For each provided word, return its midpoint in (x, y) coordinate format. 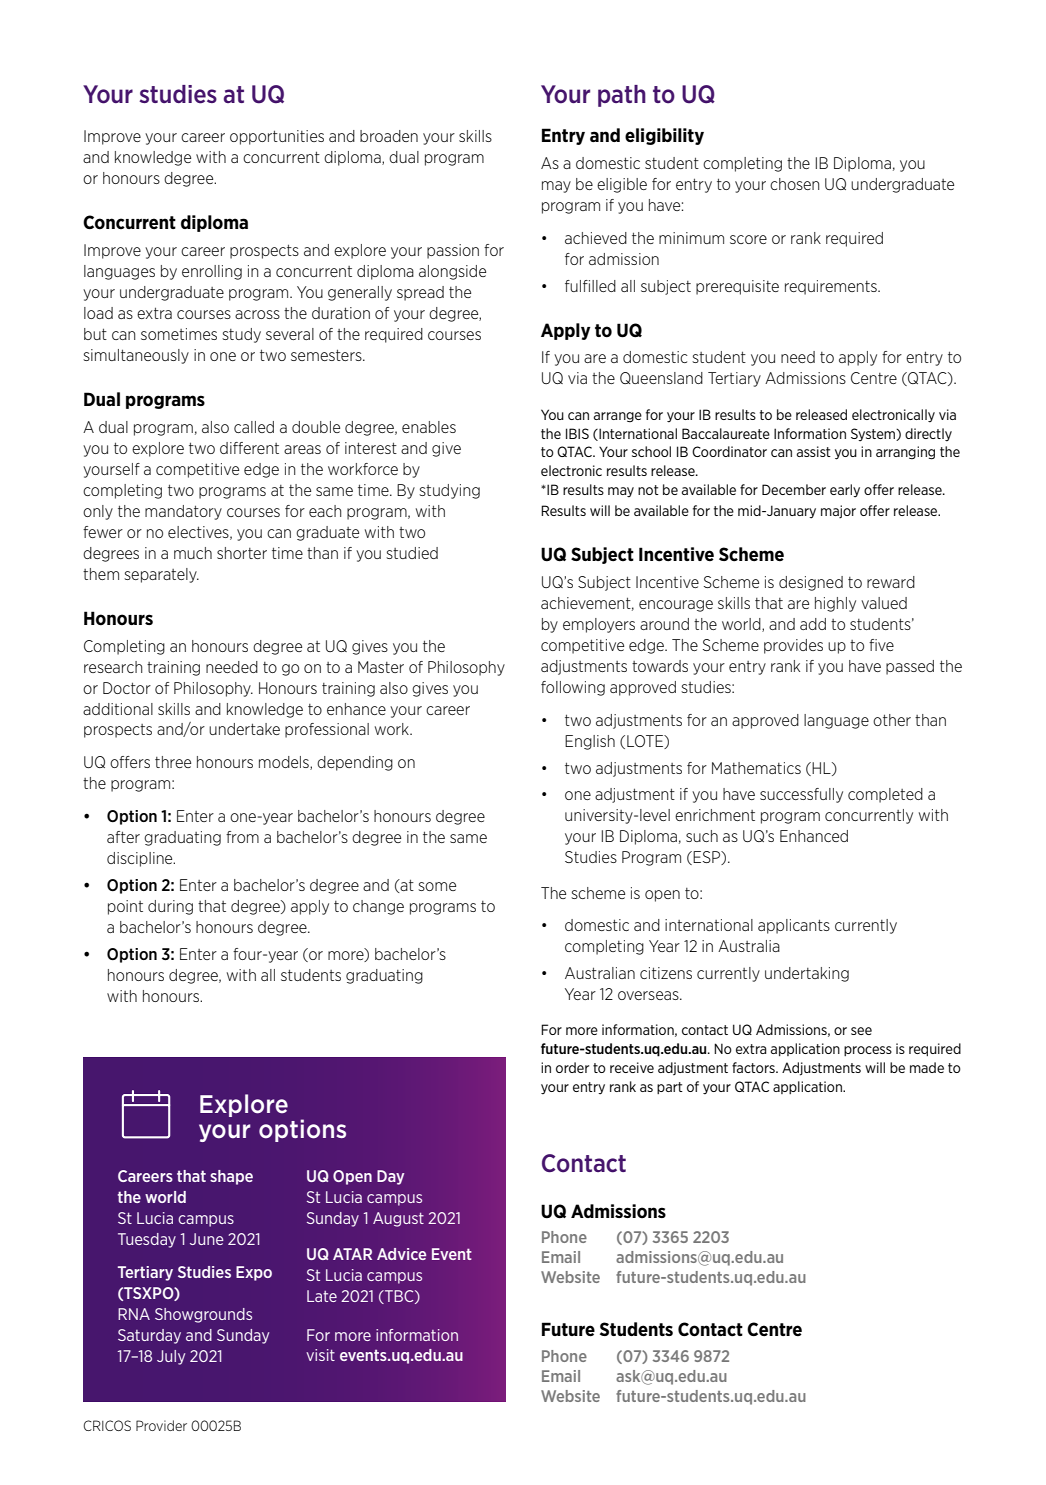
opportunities (277, 137)
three (173, 762)
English (590, 742)
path (622, 96)
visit (320, 1355)
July (171, 1357)
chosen (794, 184)
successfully (801, 795)
